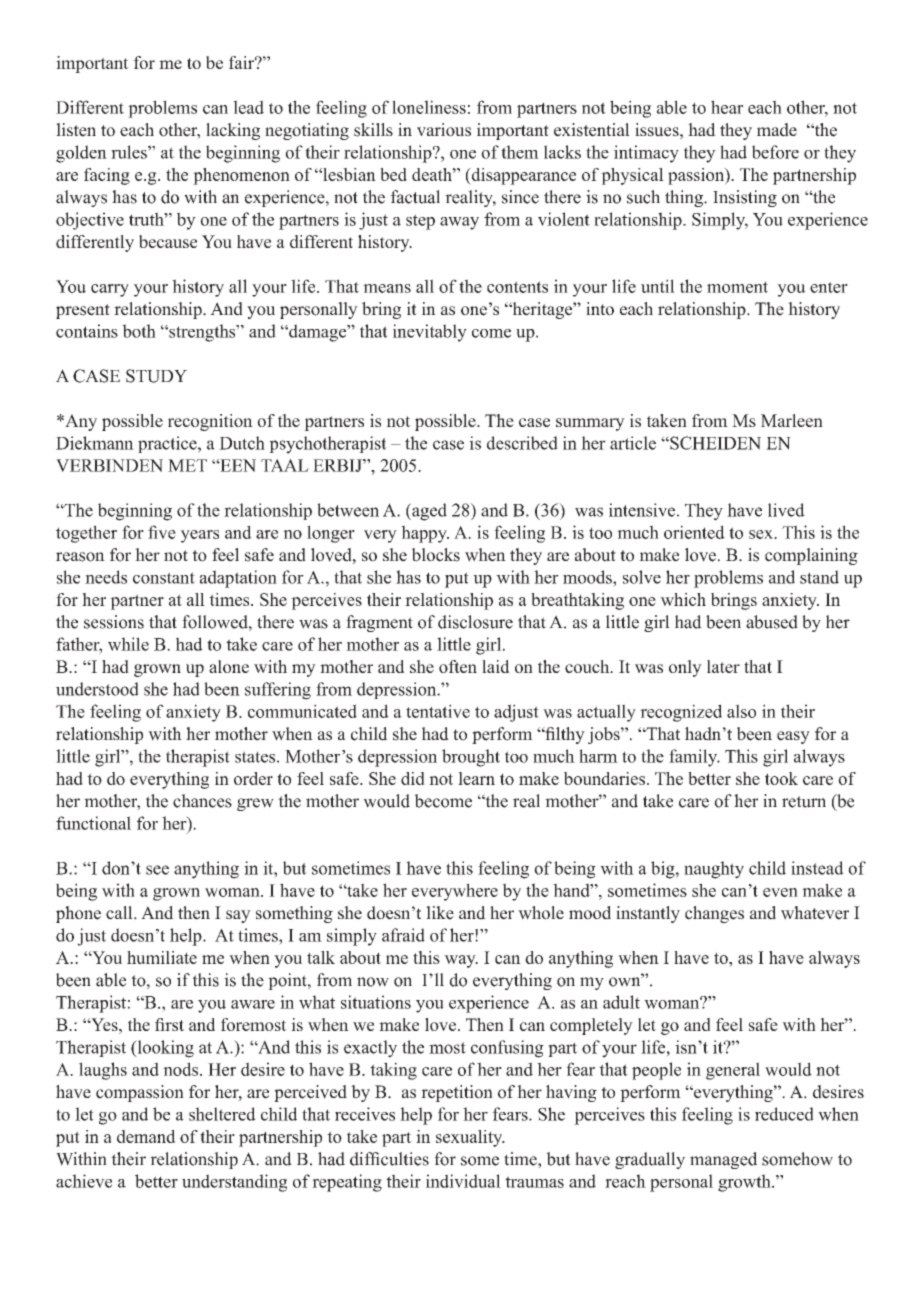  What do you see at coordinates (430, 333) in the image?
I see `inevitably` at bounding box center [430, 333].
